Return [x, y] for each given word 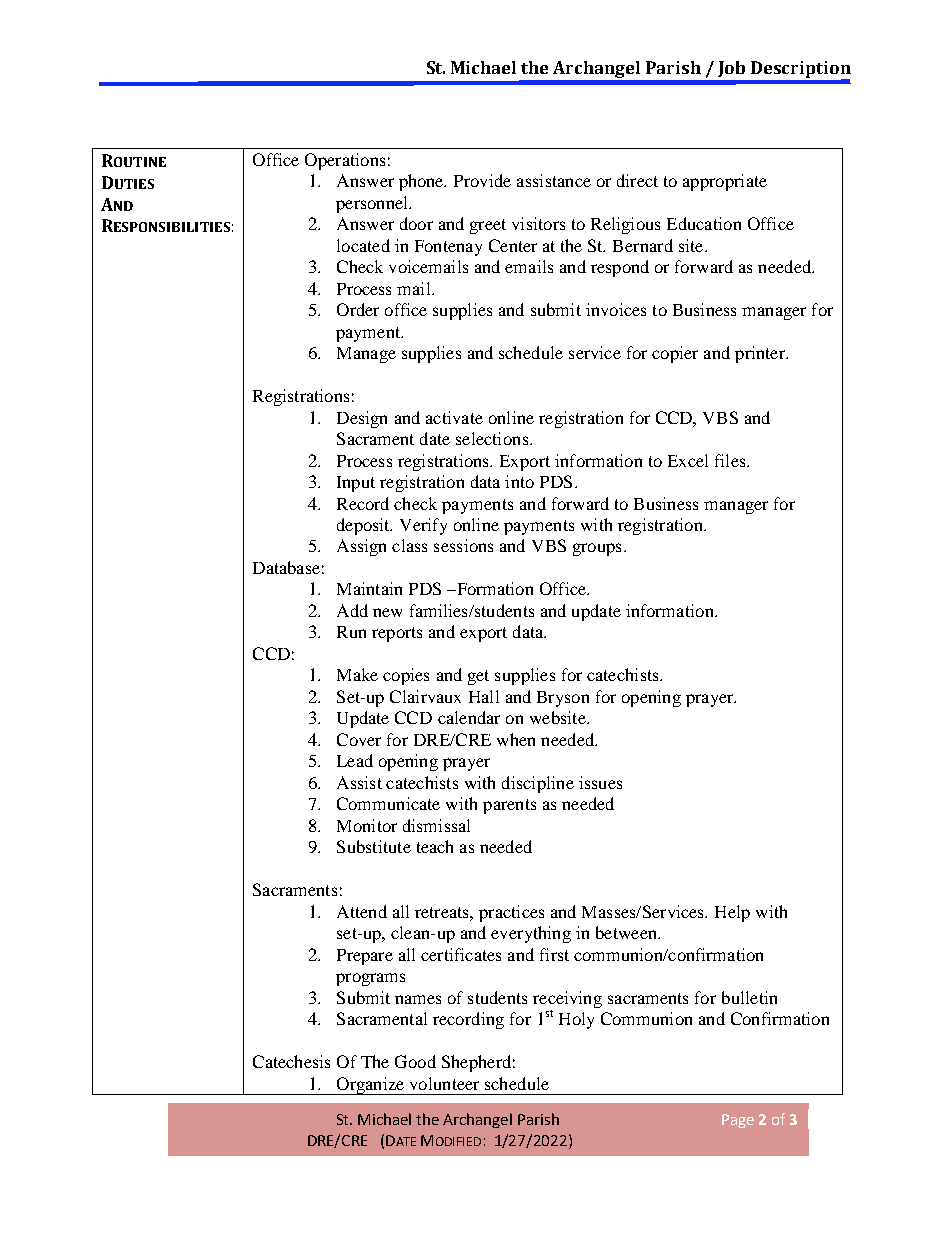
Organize [370, 1086]
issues [600, 782]
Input [356, 484]
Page [738, 1121]
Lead [355, 760]
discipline [538, 784]
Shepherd [476, 1063]
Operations [345, 161]
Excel [688, 460]
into [519, 481]
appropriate [725, 182]
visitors [538, 223]
